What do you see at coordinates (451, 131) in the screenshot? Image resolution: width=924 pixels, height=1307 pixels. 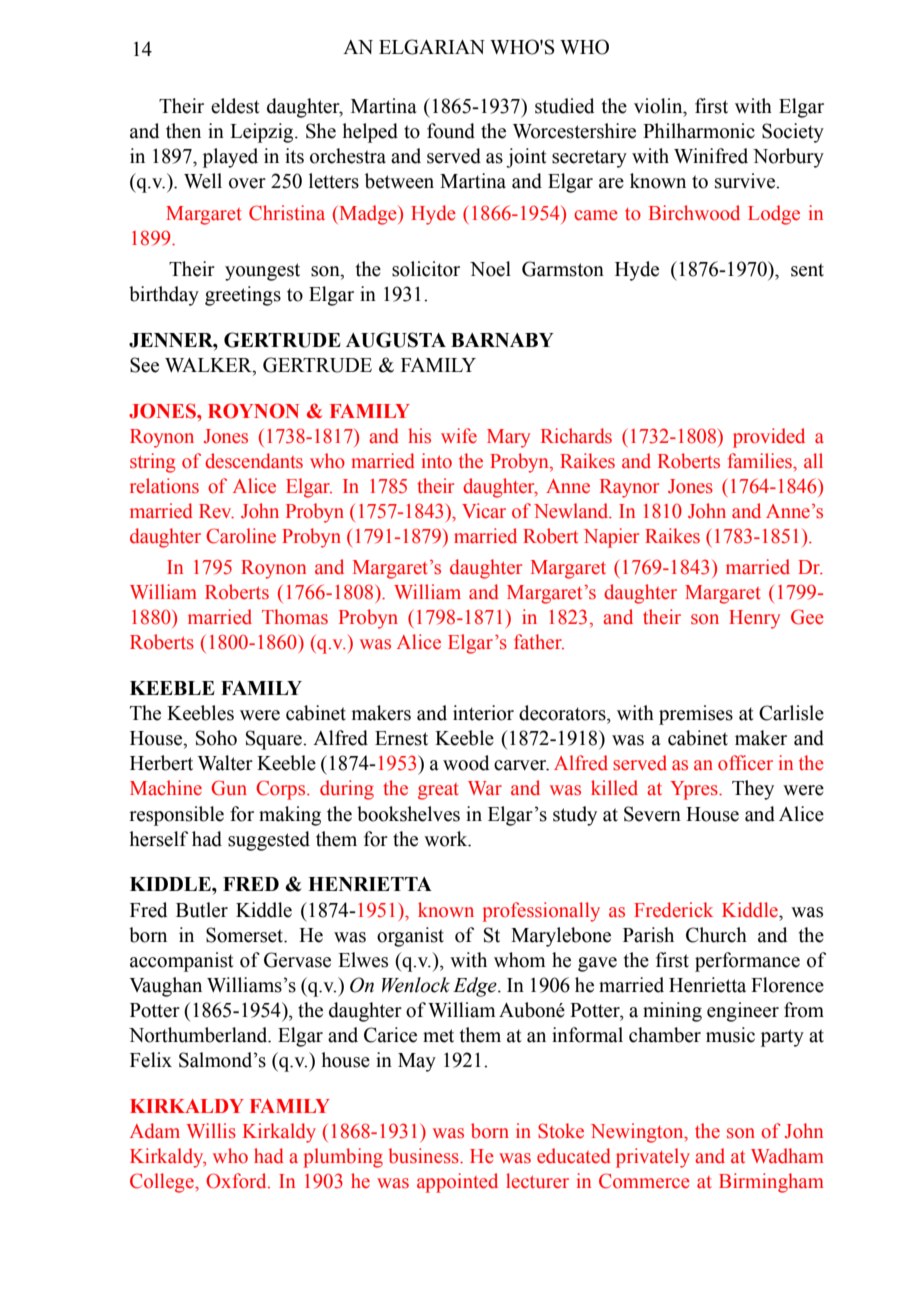 I see `found` at bounding box center [451, 131].
